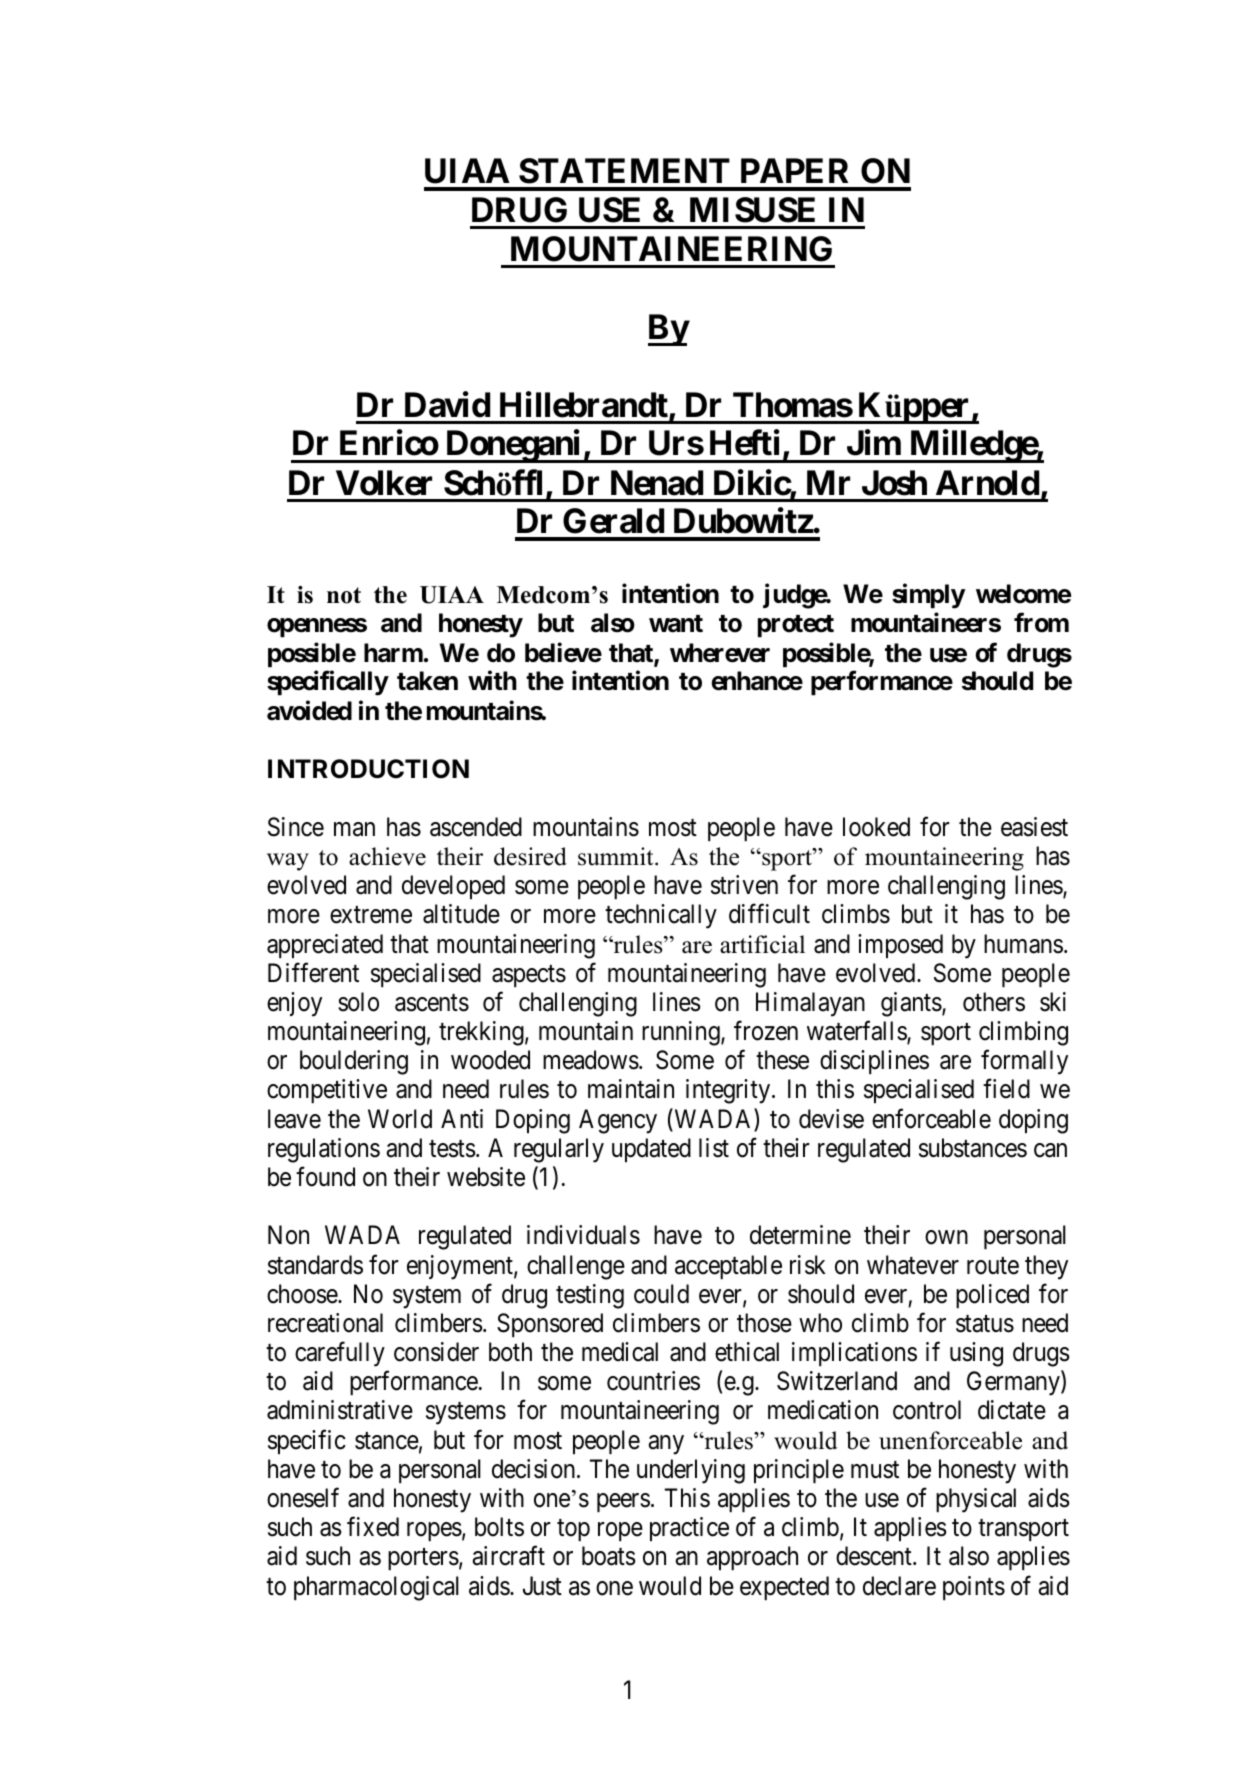  I want to click on Arnold, so click(987, 483).
